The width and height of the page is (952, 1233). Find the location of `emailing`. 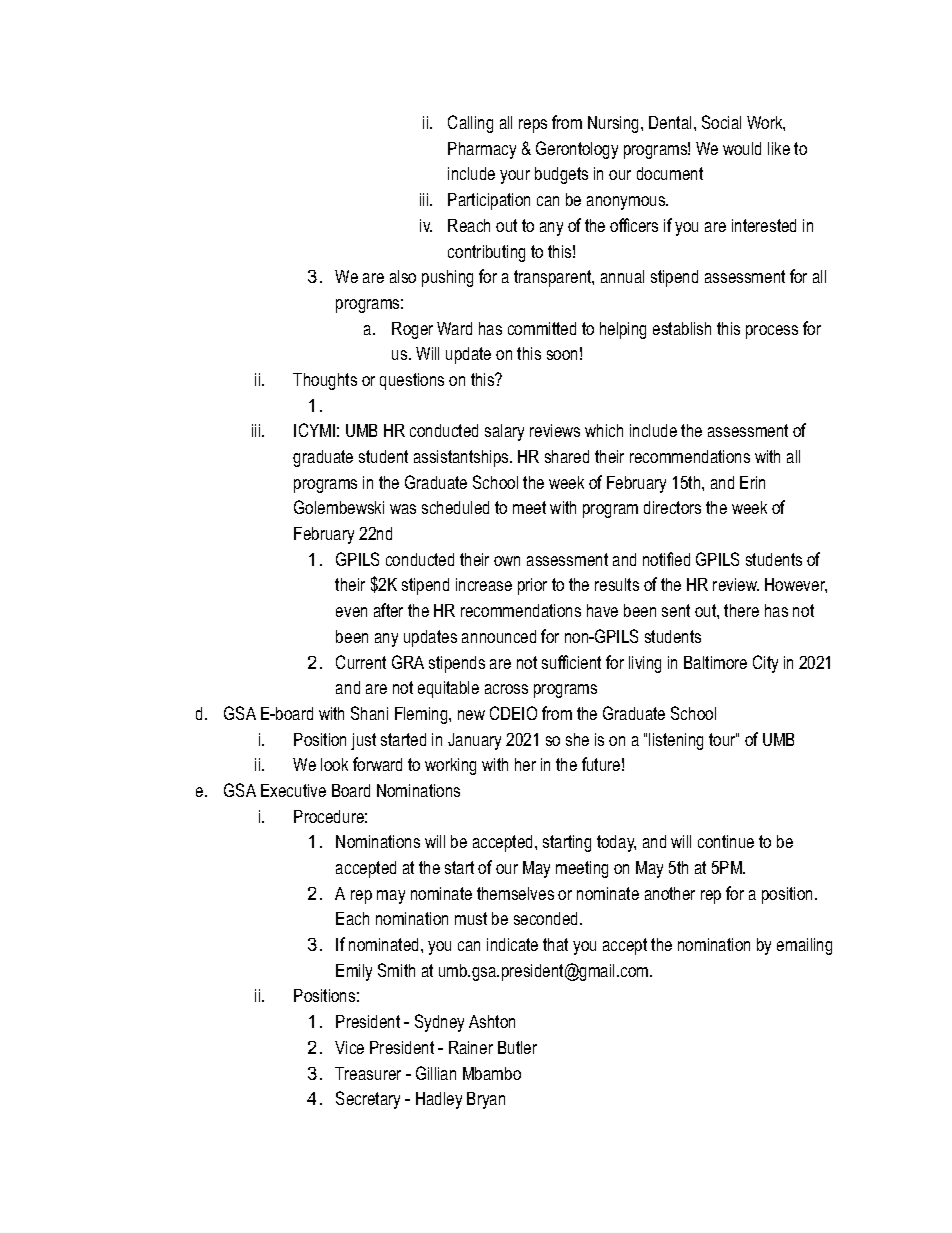

emailing is located at coordinates (804, 946).
